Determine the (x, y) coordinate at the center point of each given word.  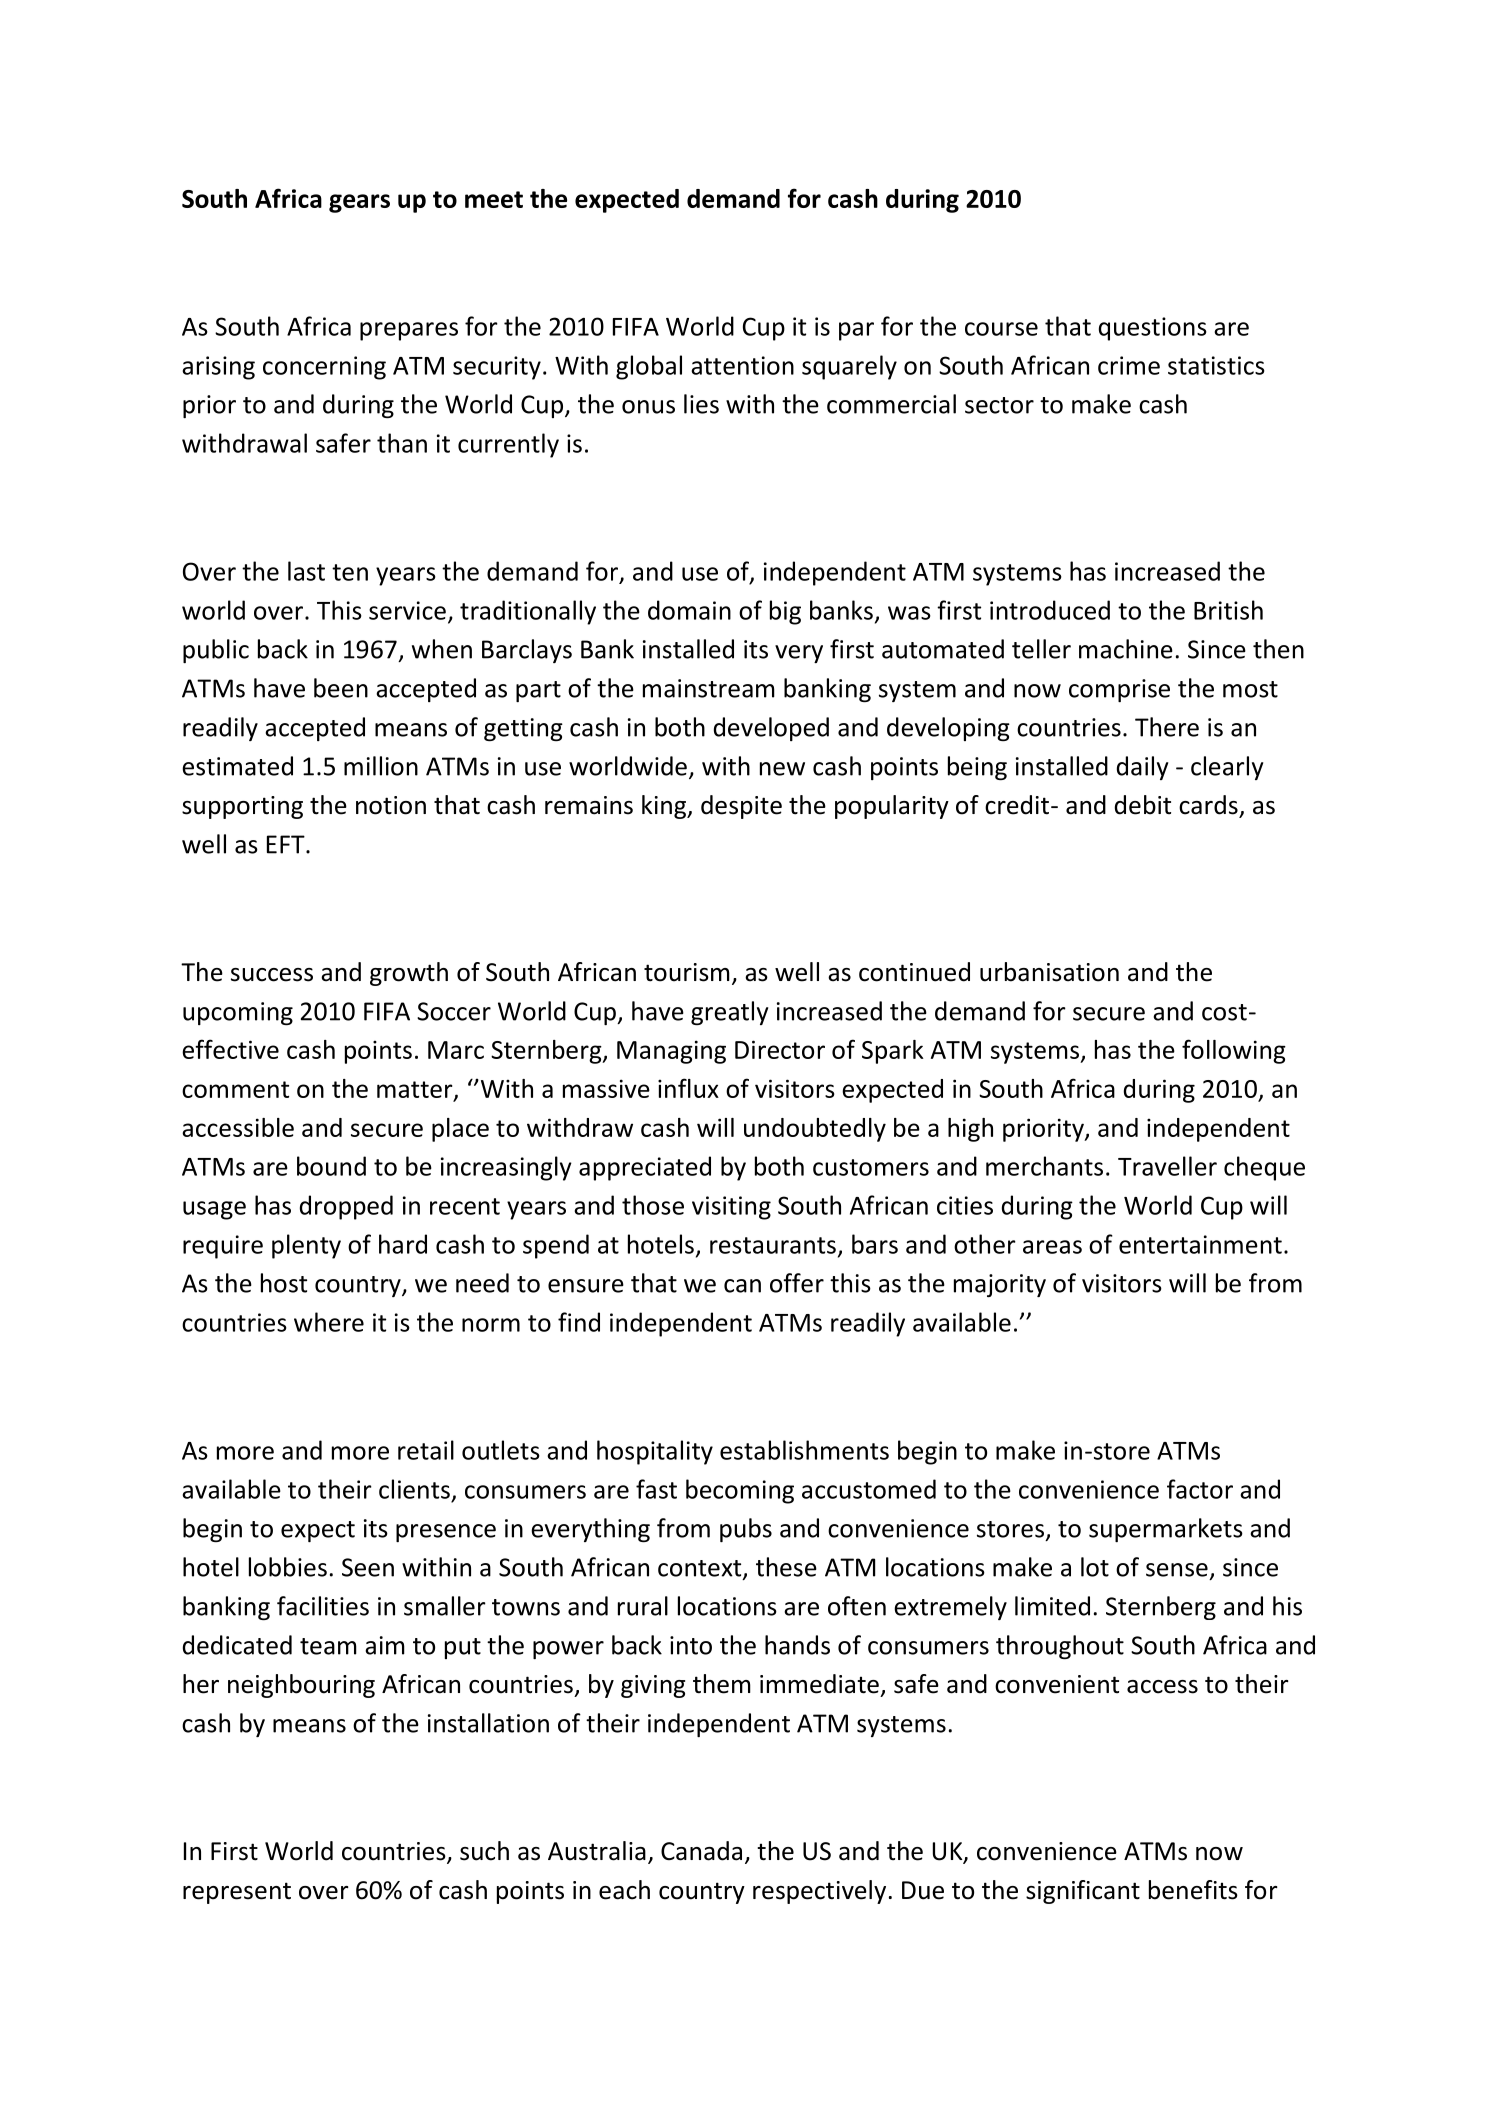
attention (742, 365)
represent (237, 1893)
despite (741, 807)
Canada (701, 1851)
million (381, 766)
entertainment (1200, 1244)
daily (1142, 768)
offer (797, 1283)
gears (359, 203)
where (329, 1322)
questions (1153, 329)
